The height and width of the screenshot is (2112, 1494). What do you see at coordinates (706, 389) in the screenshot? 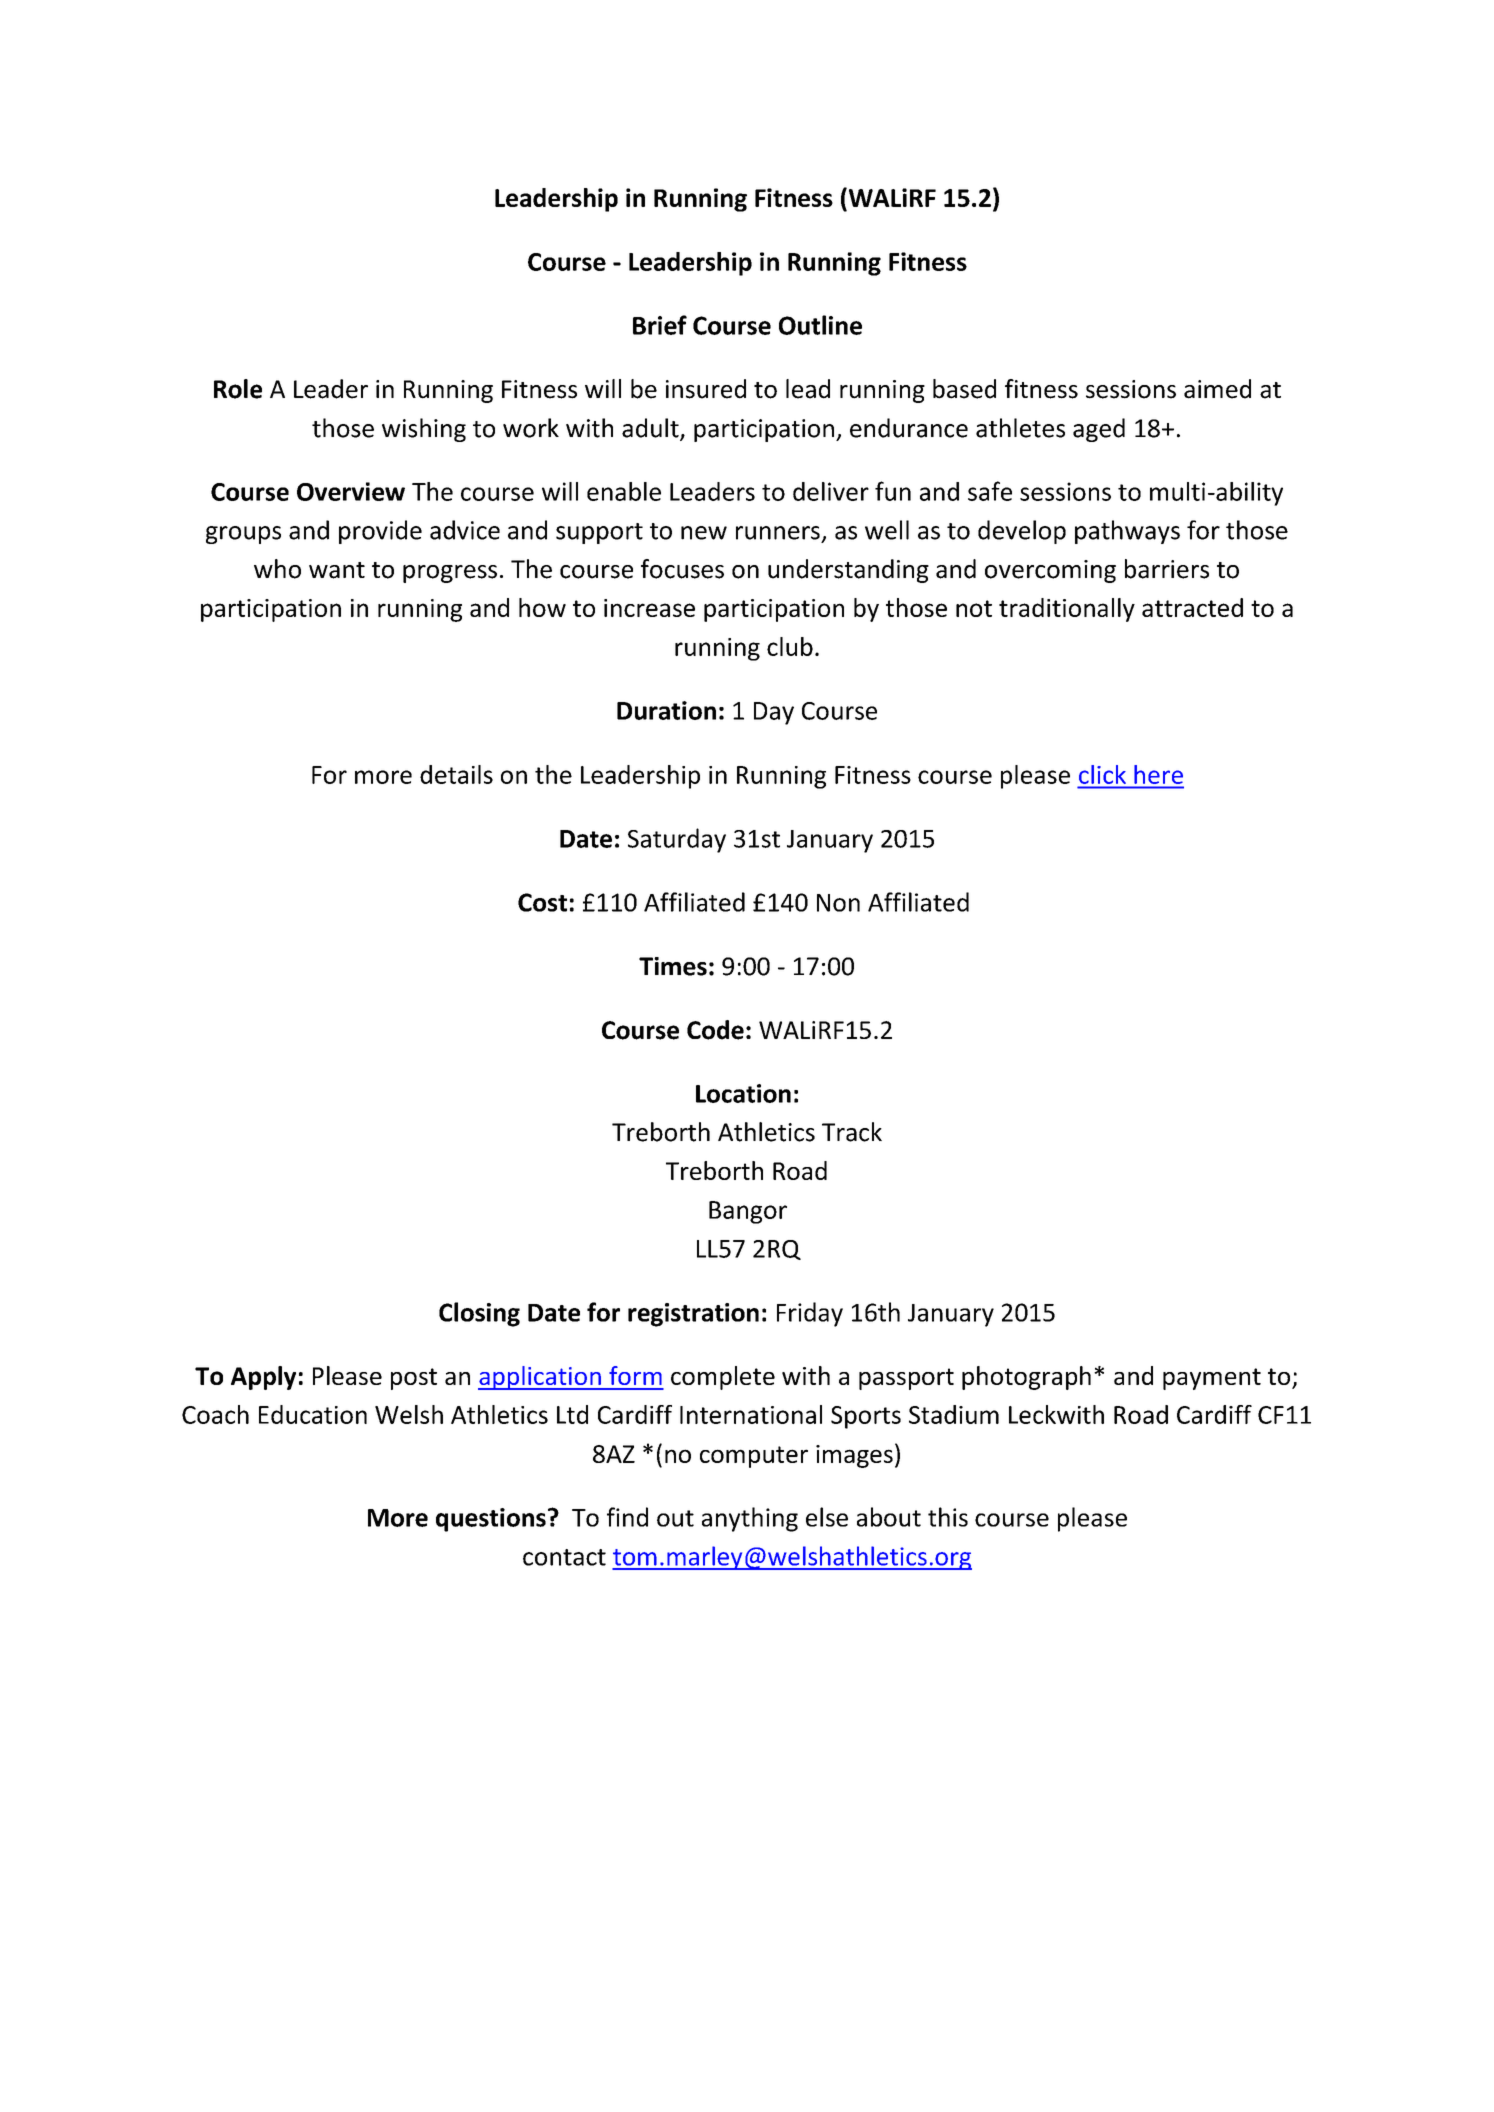
I see `insured` at bounding box center [706, 389].
